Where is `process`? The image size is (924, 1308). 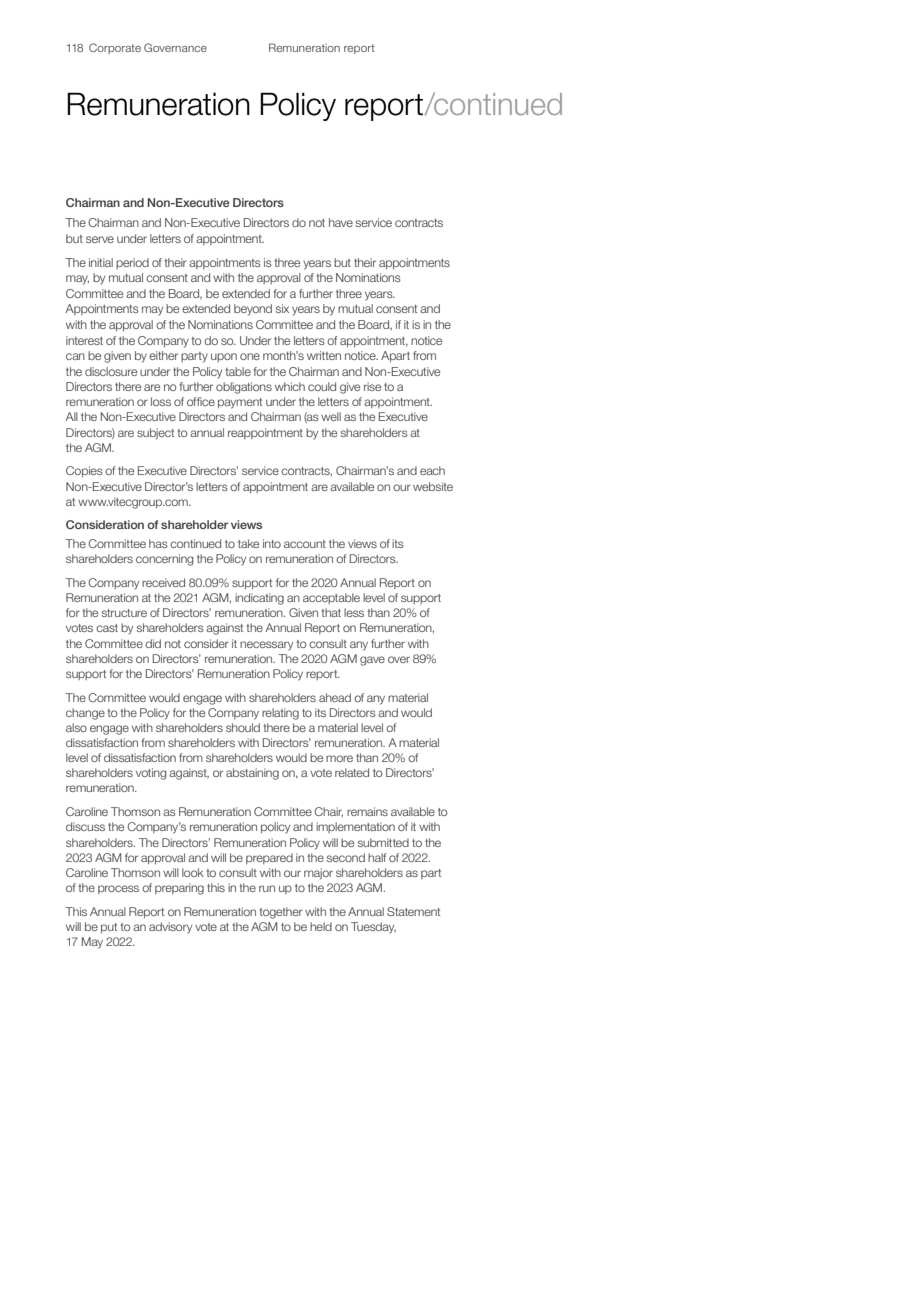
process is located at coordinates (118, 889).
